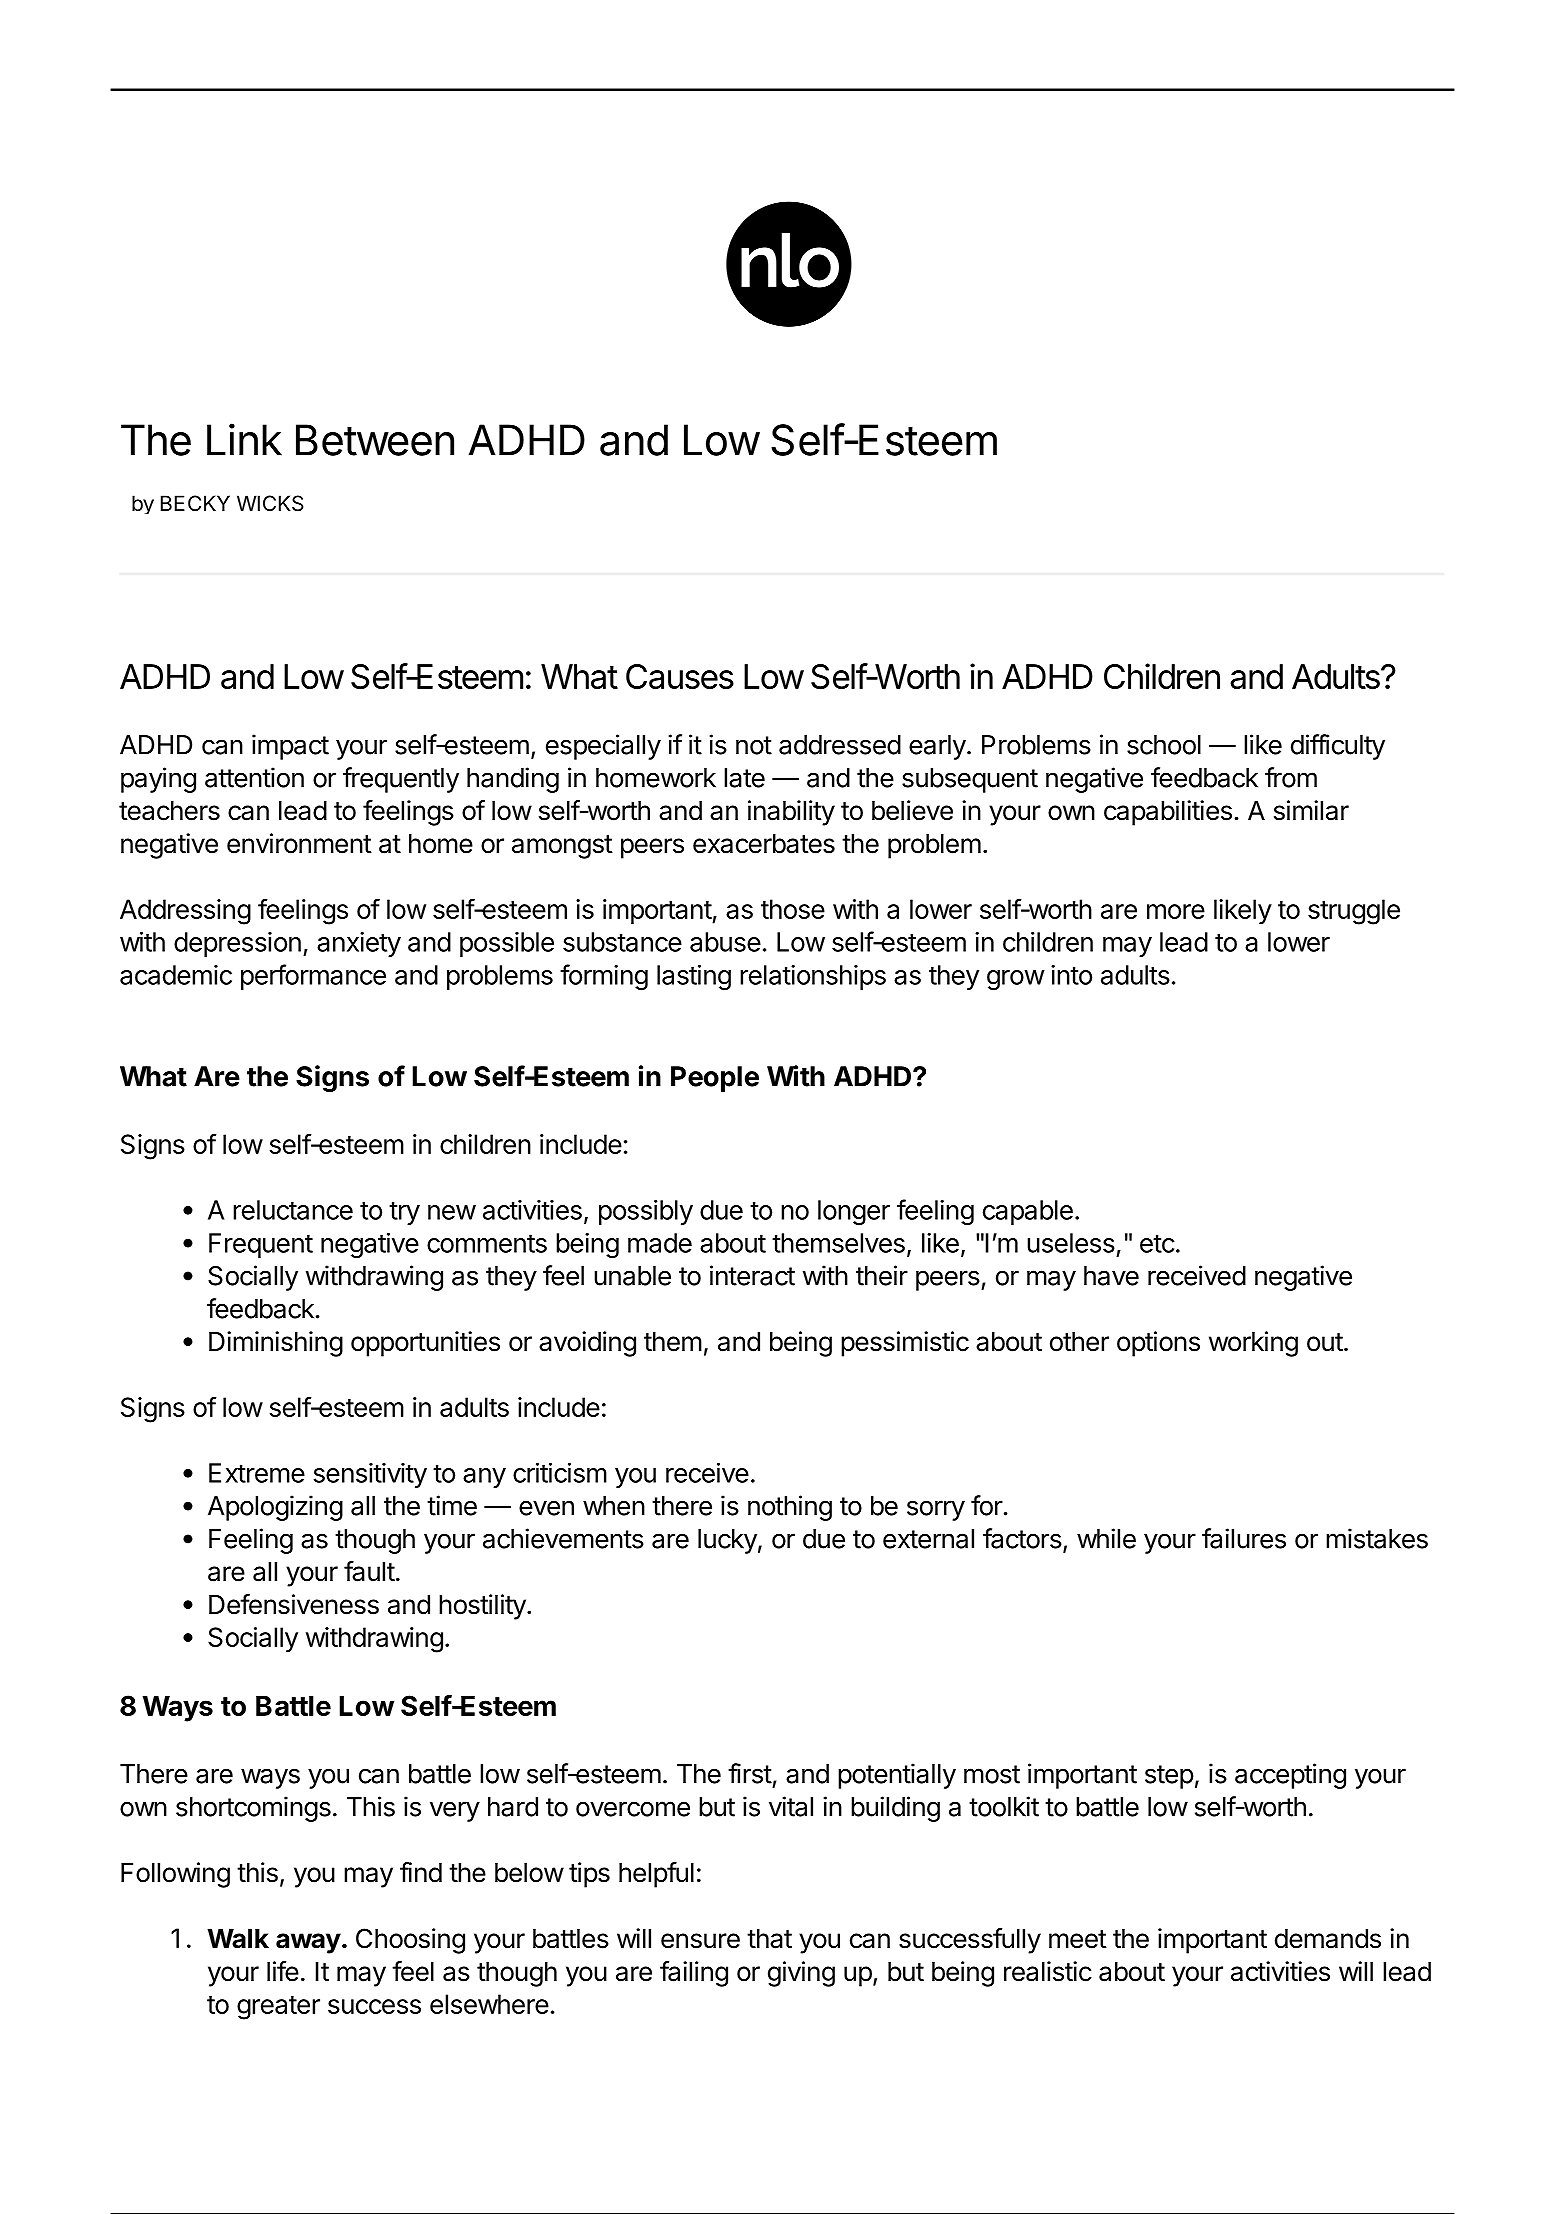 Image resolution: width=1565 pixels, height=2214 pixels. Describe the element at coordinates (313, 977) in the image. I see `performance` at that location.
